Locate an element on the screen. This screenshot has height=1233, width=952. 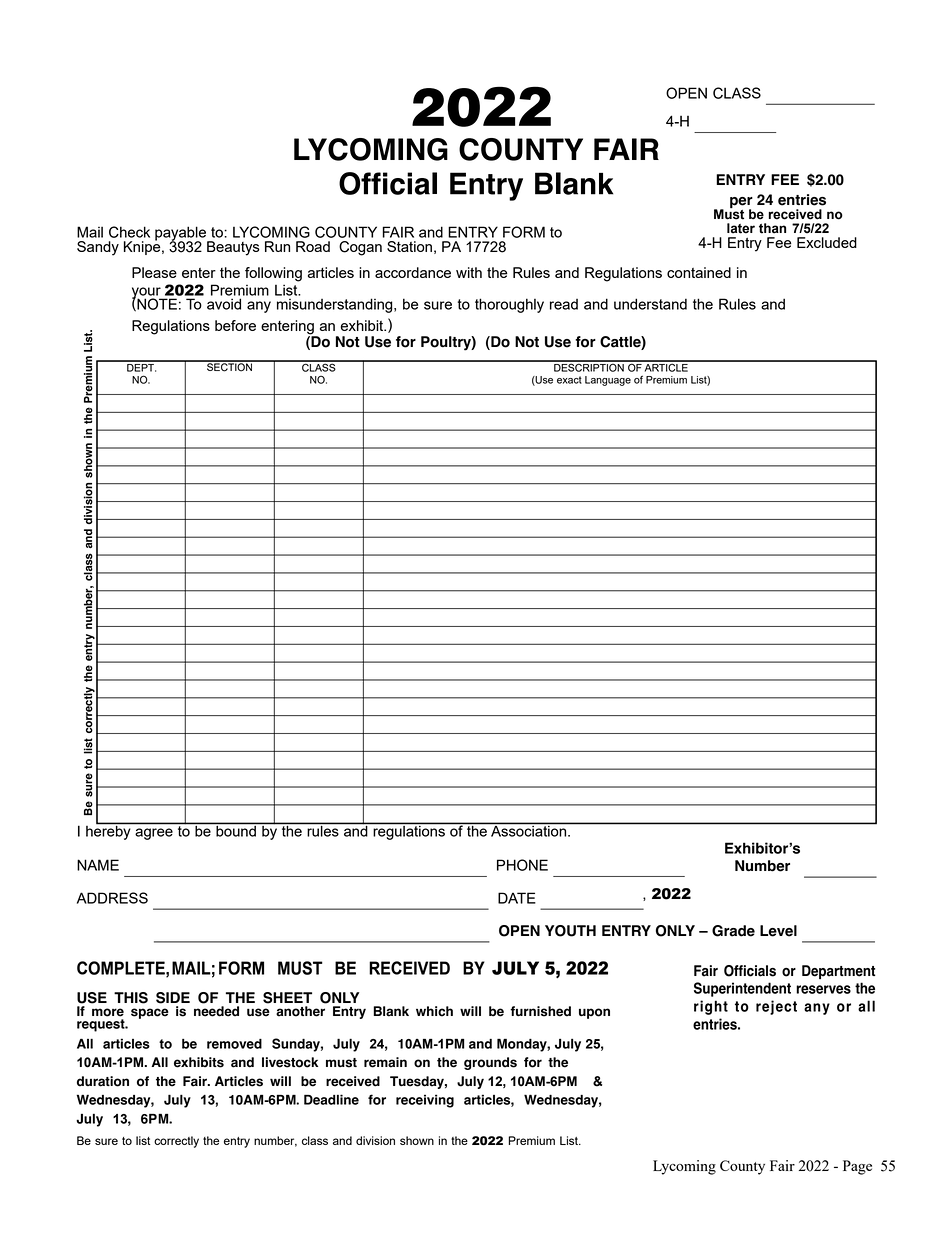
receiving is located at coordinates (425, 1101).
